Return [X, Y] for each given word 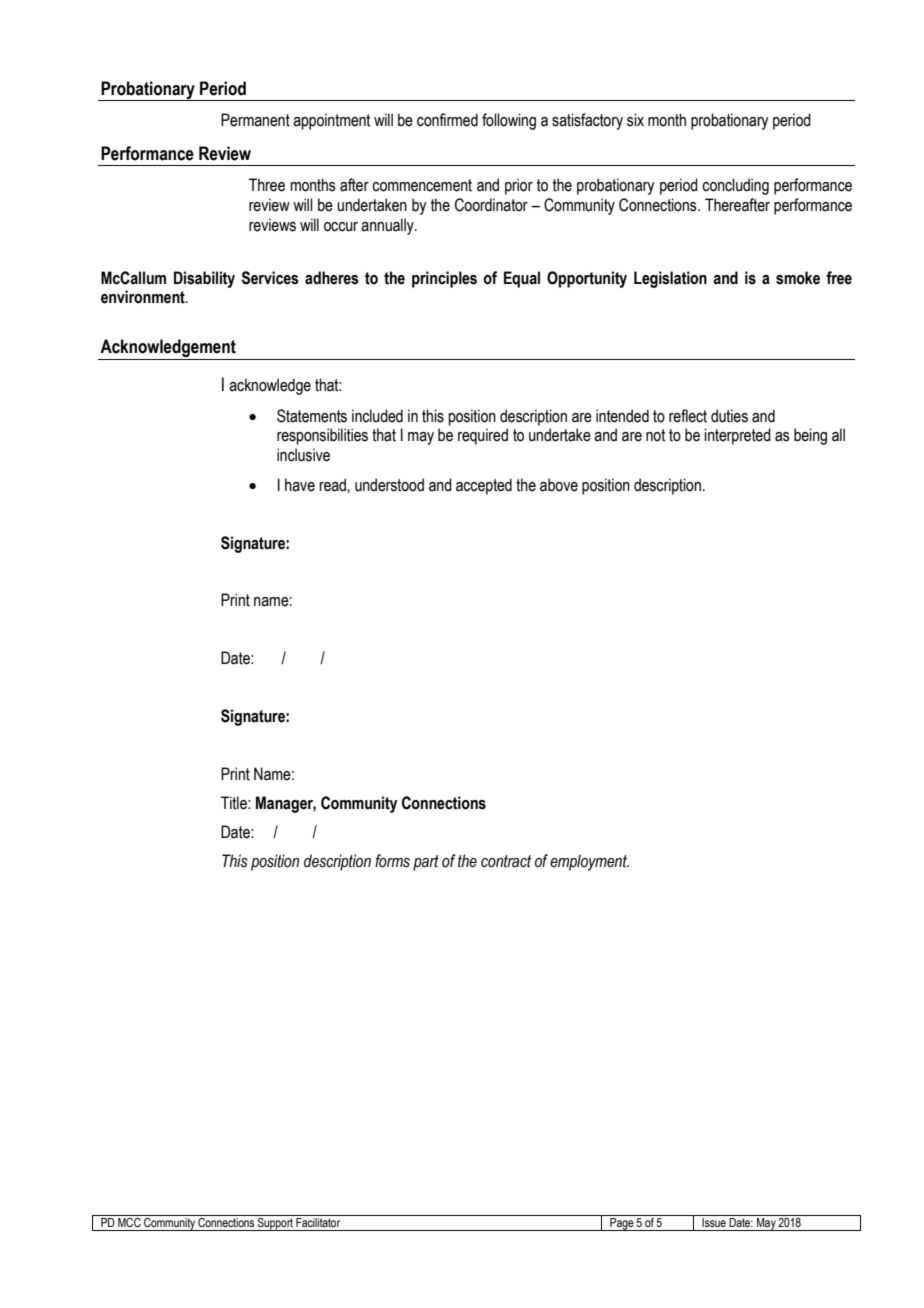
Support [275, 1224]
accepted [484, 486]
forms [392, 861]
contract [506, 861]
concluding [735, 186]
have [300, 485]
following [509, 121]
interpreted [737, 436]
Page [622, 1224]
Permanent [255, 120]
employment [589, 862]
